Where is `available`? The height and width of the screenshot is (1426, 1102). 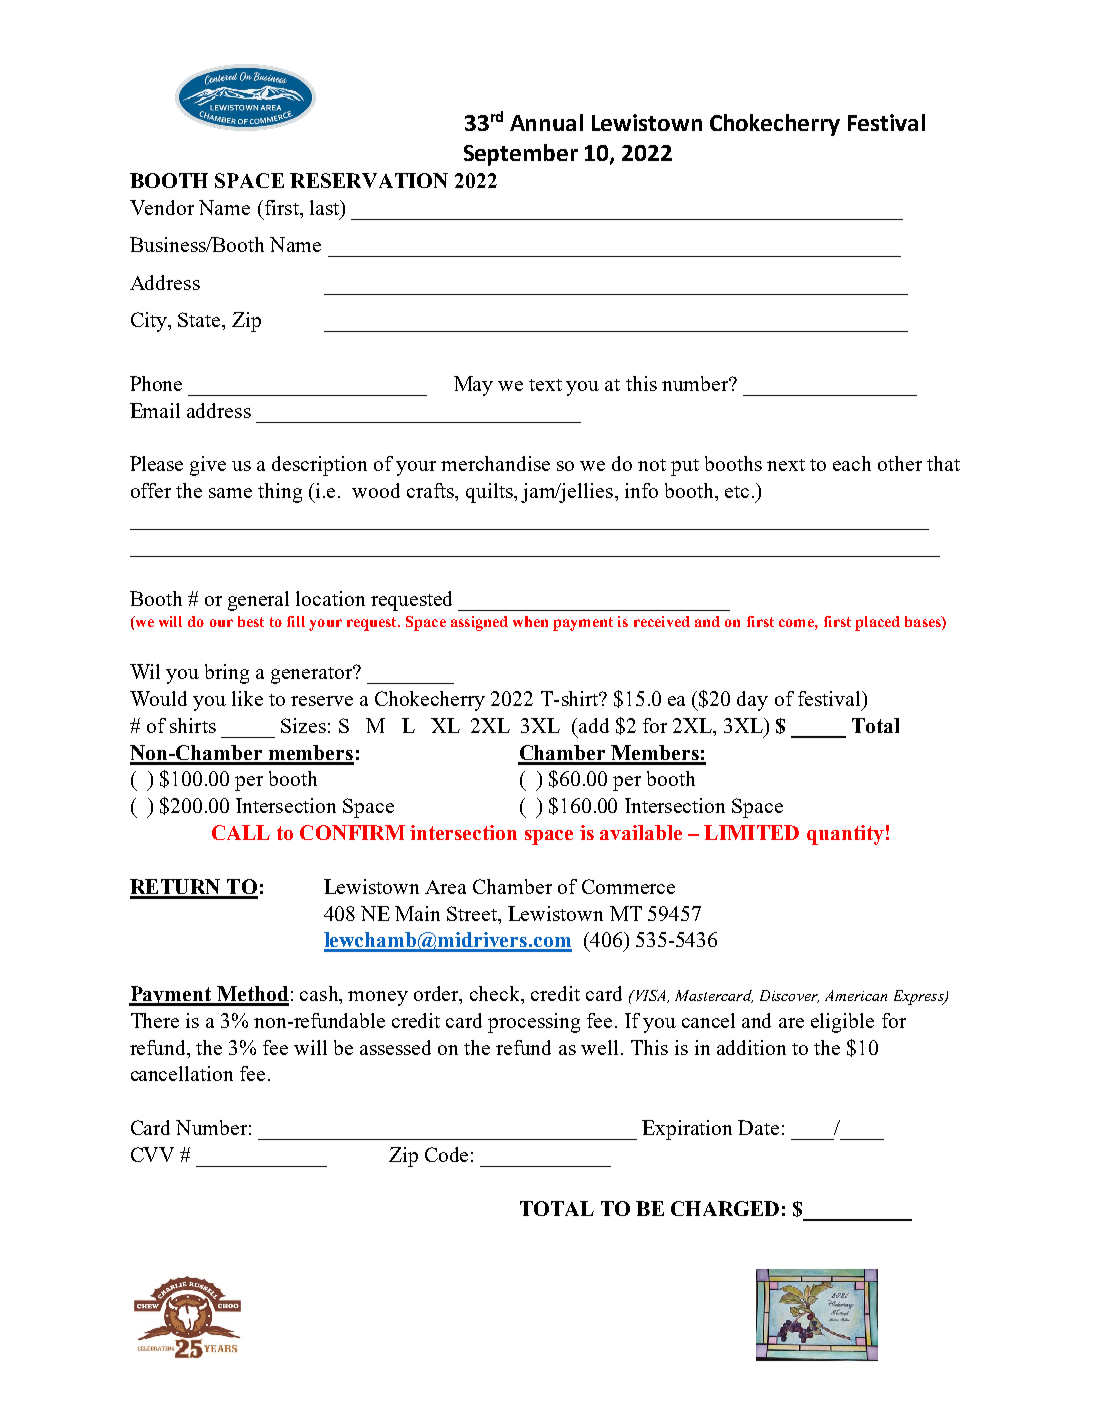
available is located at coordinates (641, 832).
